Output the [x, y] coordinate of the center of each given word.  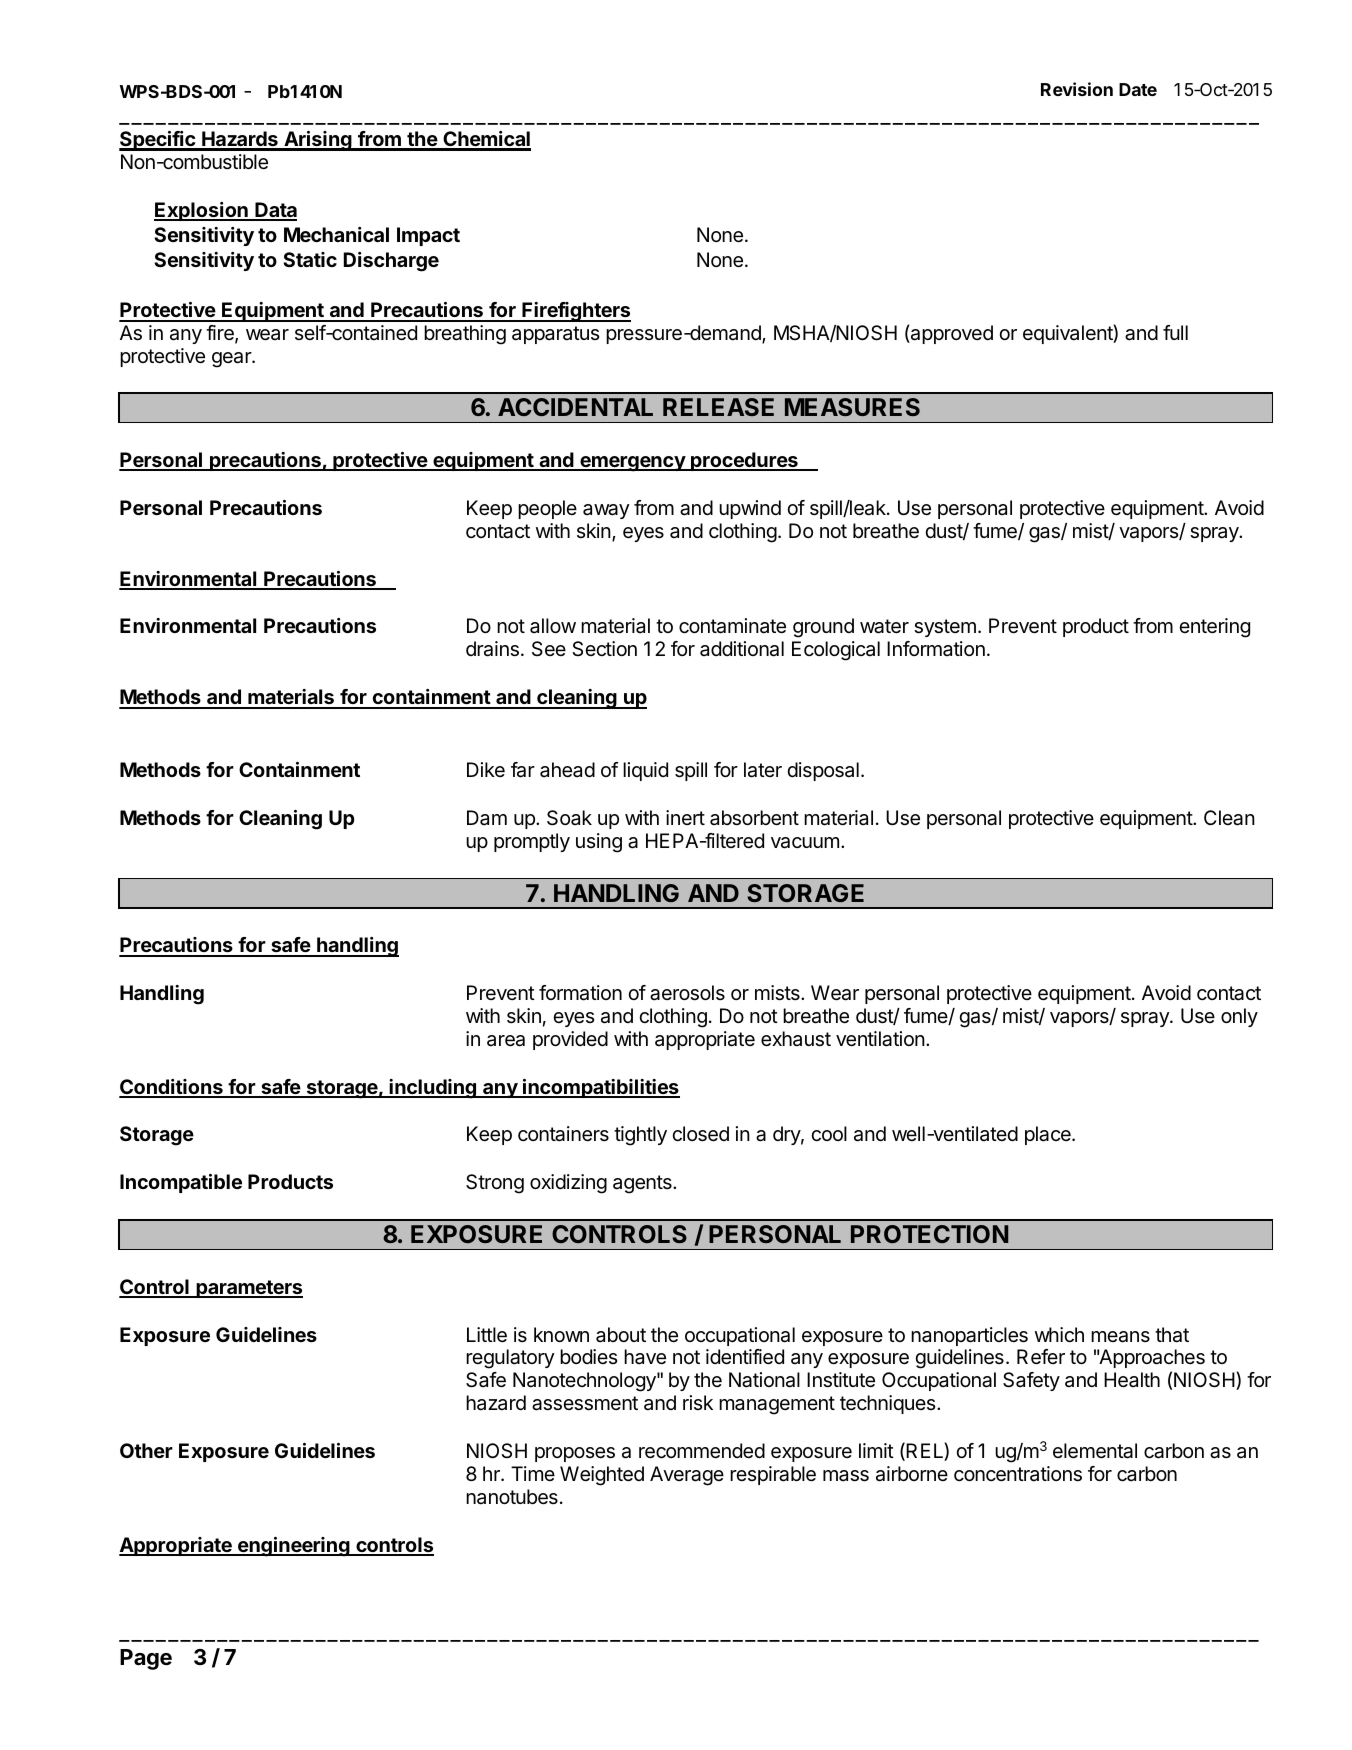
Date [1138, 89]
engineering [293, 1547]
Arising [318, 141]
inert [685, 817]
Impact [428, 236]
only [1239, 1017]
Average [687, 1476]
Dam [487, 818]
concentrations [1018, 1474]
